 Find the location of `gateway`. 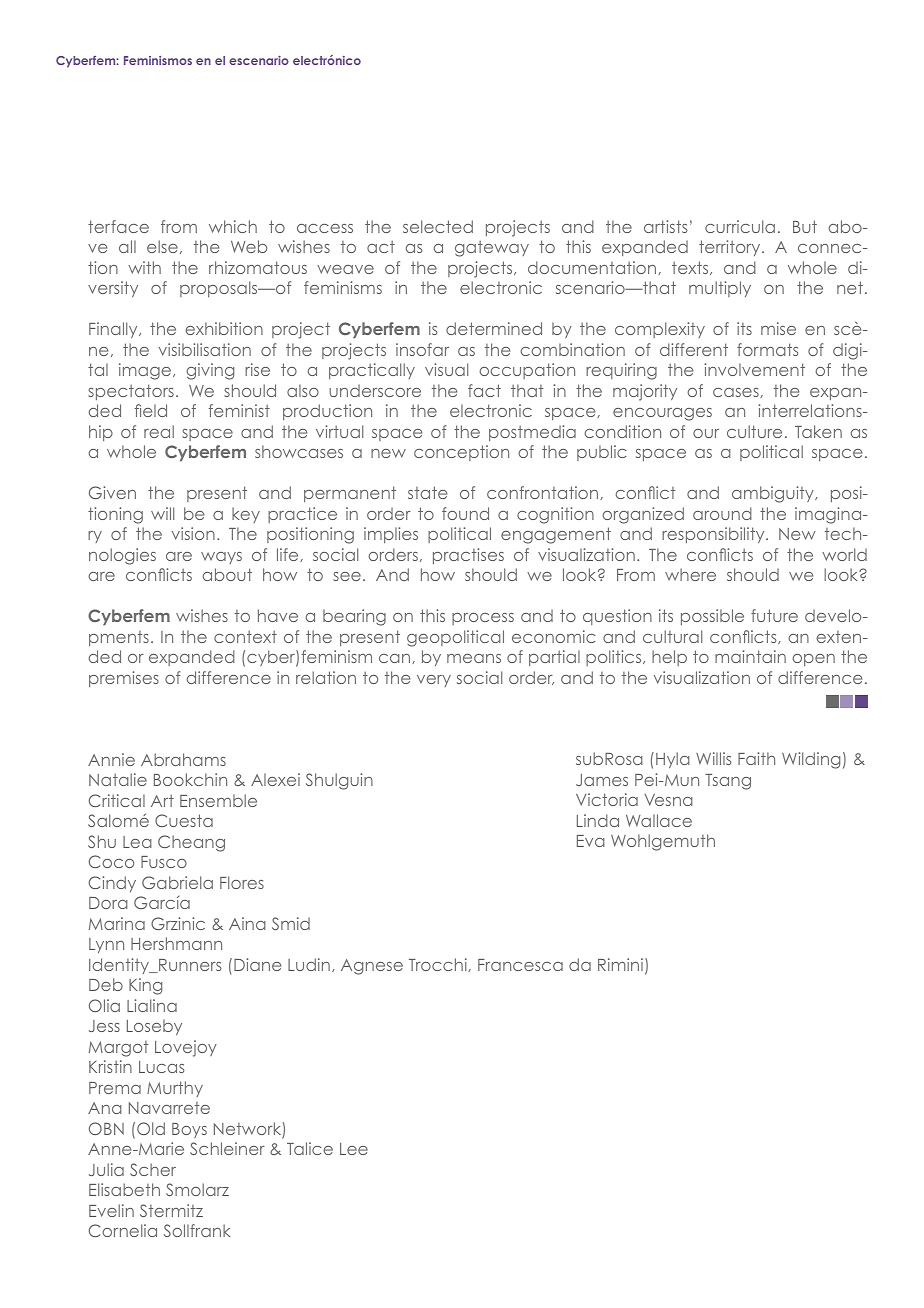

gateway is located at coordinates (492, 248).
